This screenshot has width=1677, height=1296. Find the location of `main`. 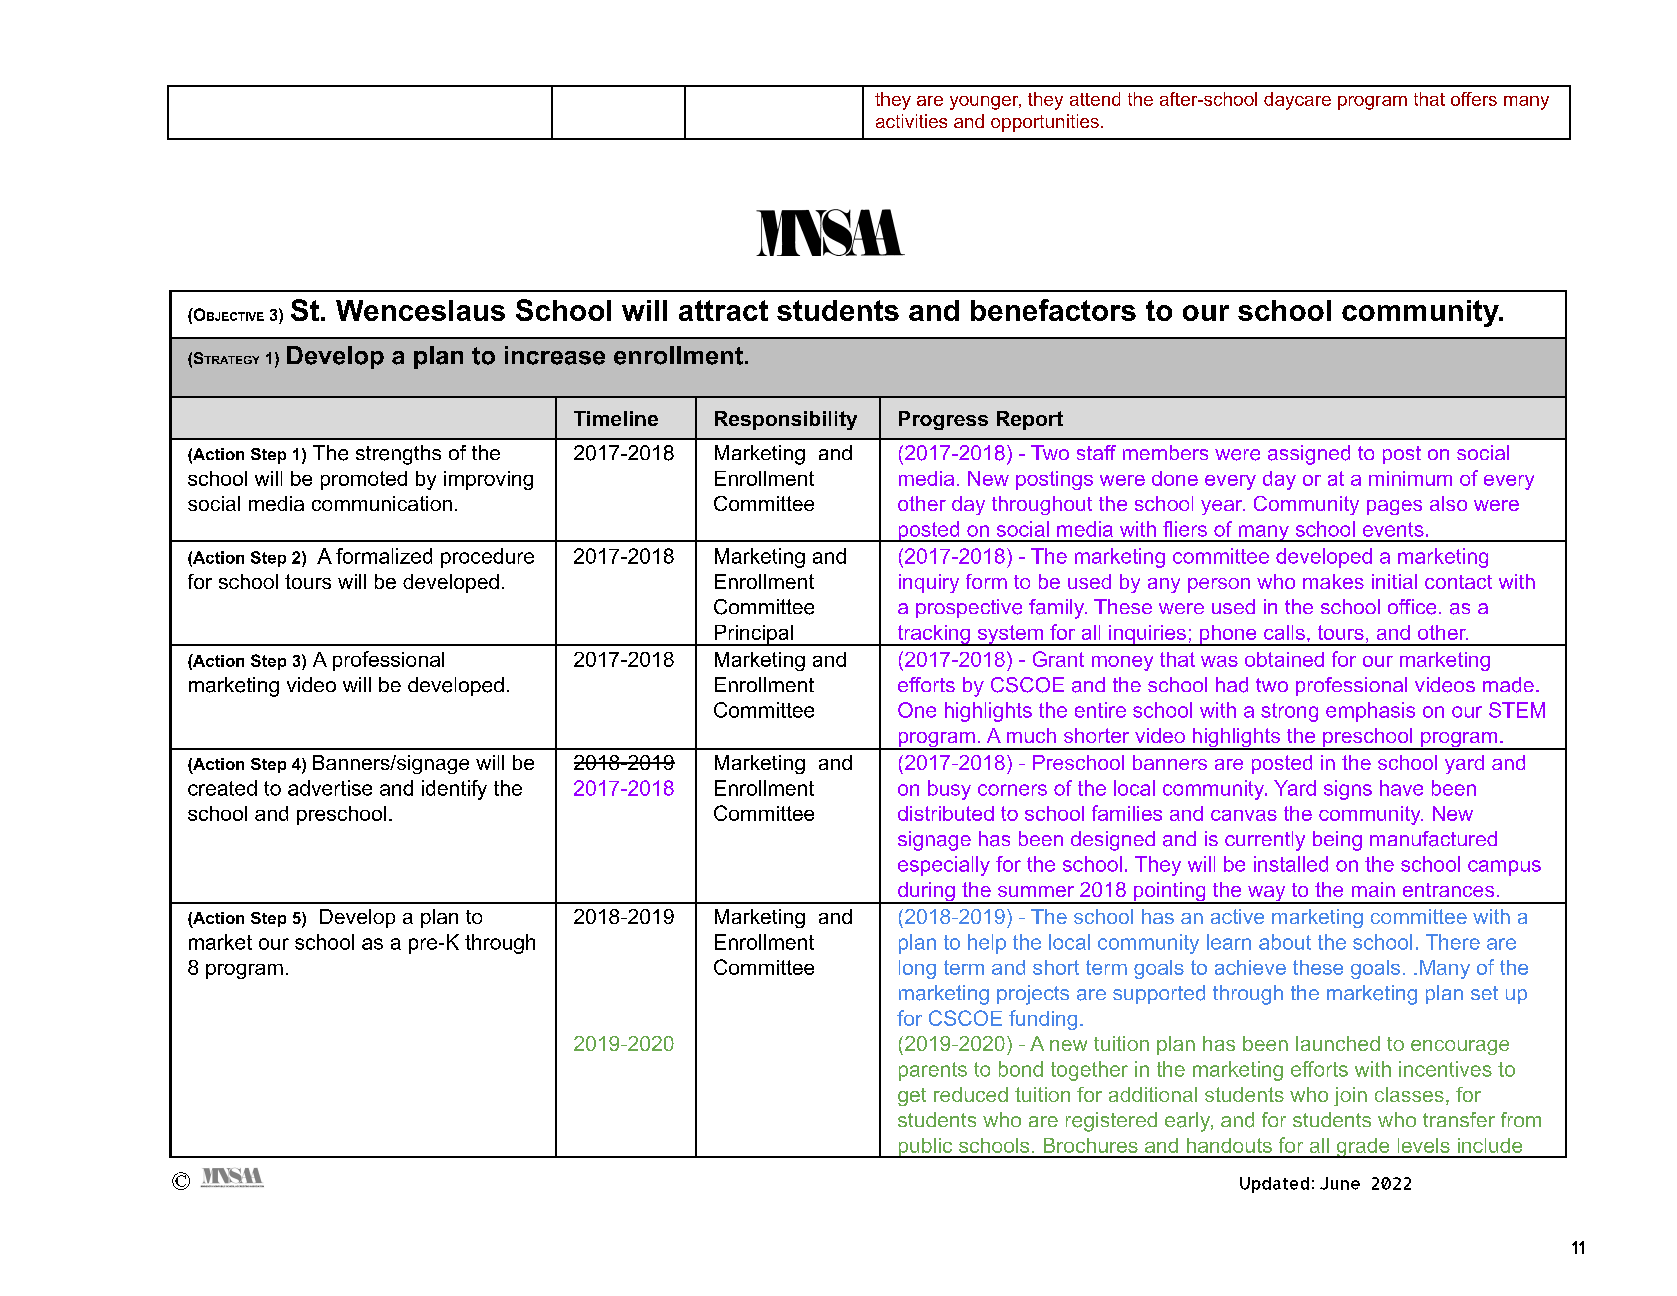

main is located at coordinates (1373, 889).
